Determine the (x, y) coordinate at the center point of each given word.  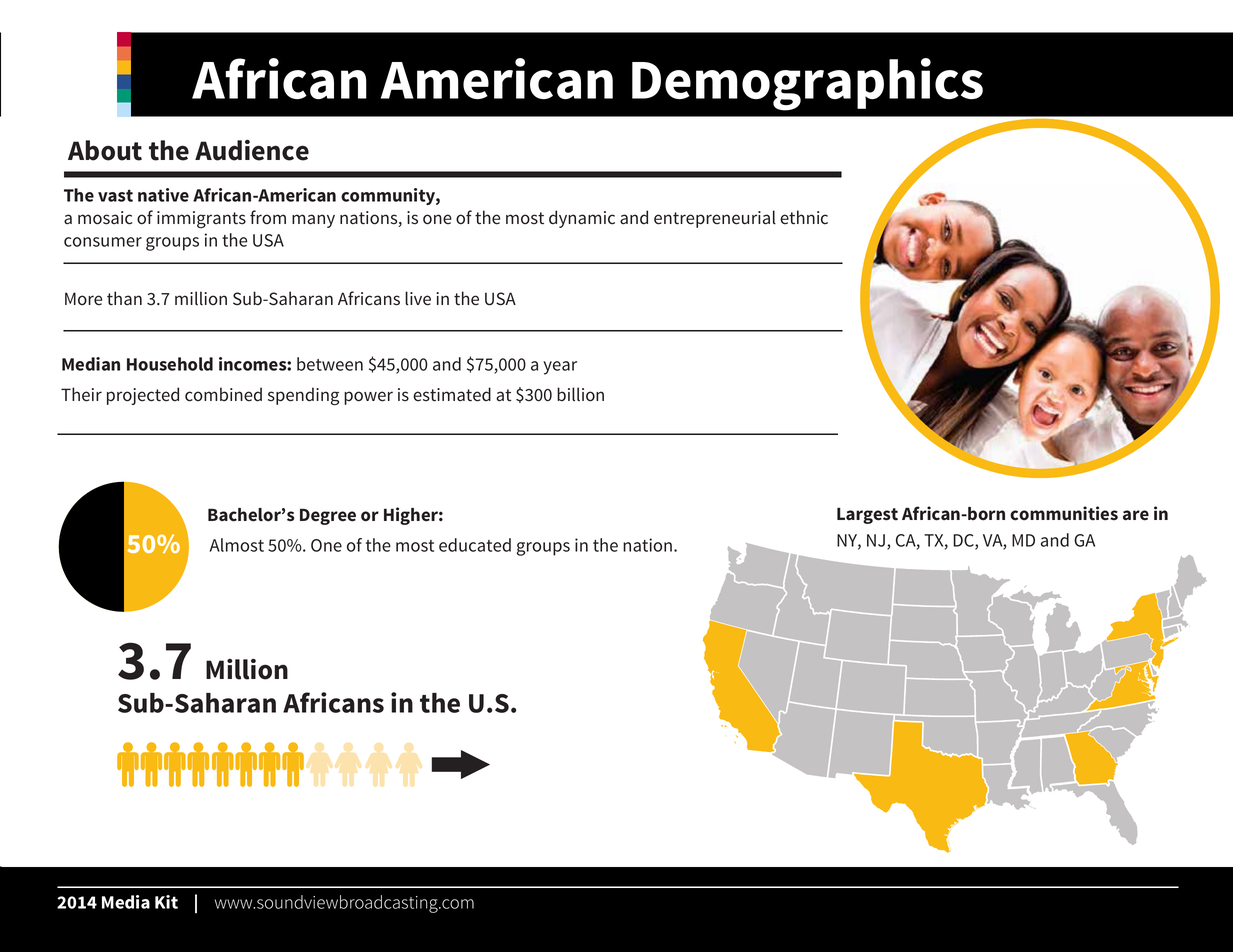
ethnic (804, 217)
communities (1064, 513)
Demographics (807, 84)
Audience (252, 150)
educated (475, 545)
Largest (867, 515)
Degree (328, 517)
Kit (166, 902)
